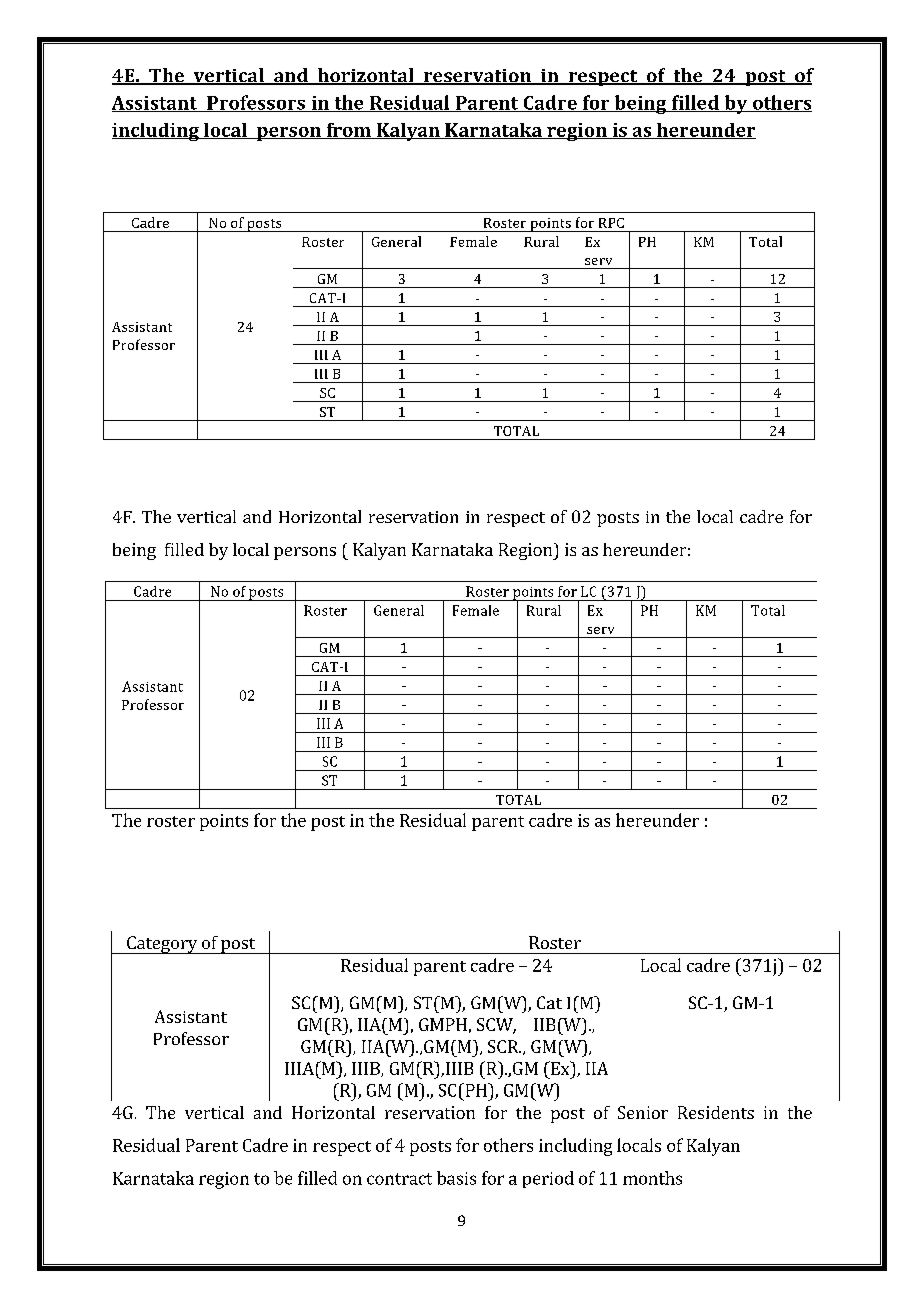 The width and height of the screenshot is (924, 1308). What do you see at coordinates (611, 223) in the screenshot?
I see `RPC` at bounding box center [611, 223].
